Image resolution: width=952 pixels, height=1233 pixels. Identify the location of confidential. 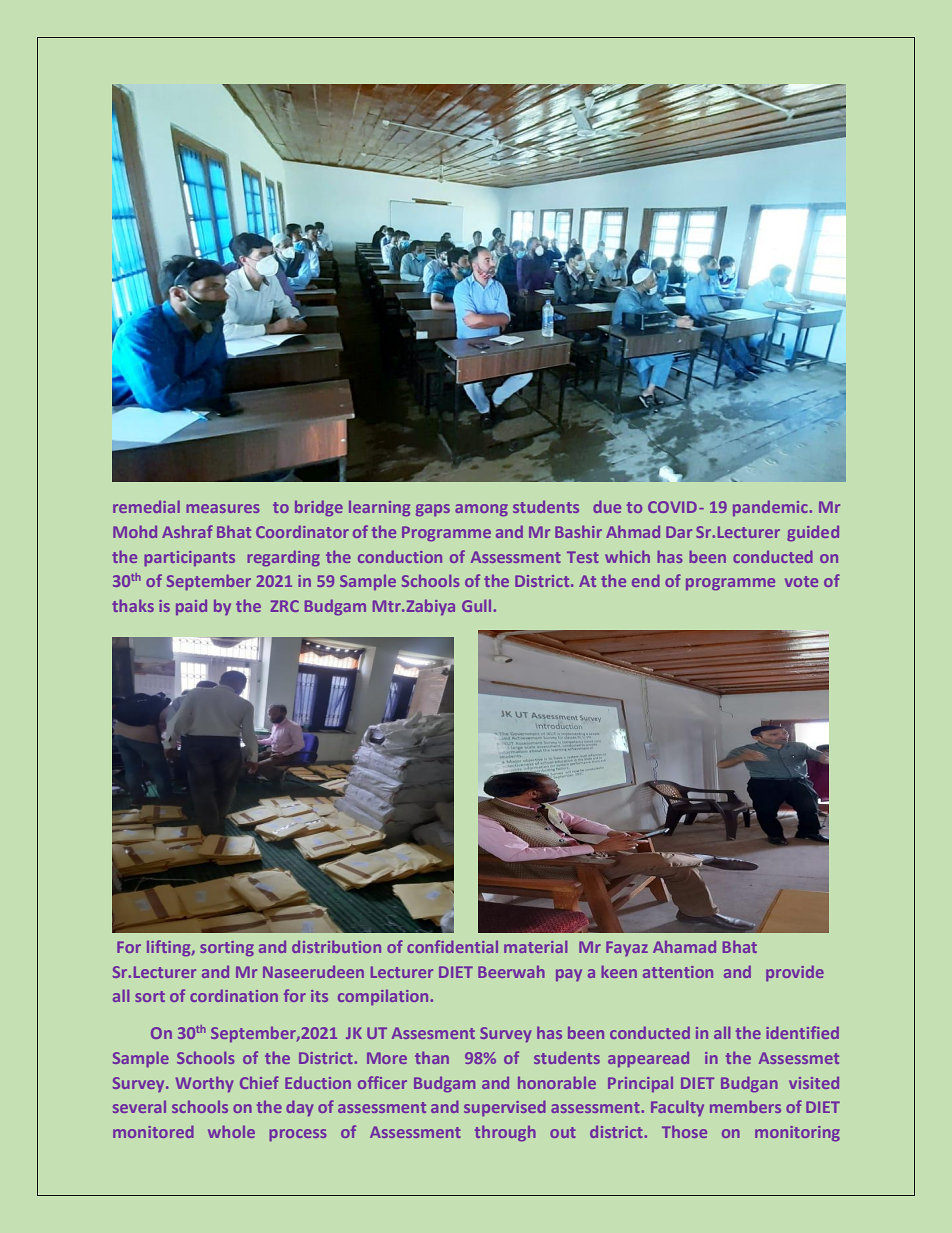
(452, 946).
